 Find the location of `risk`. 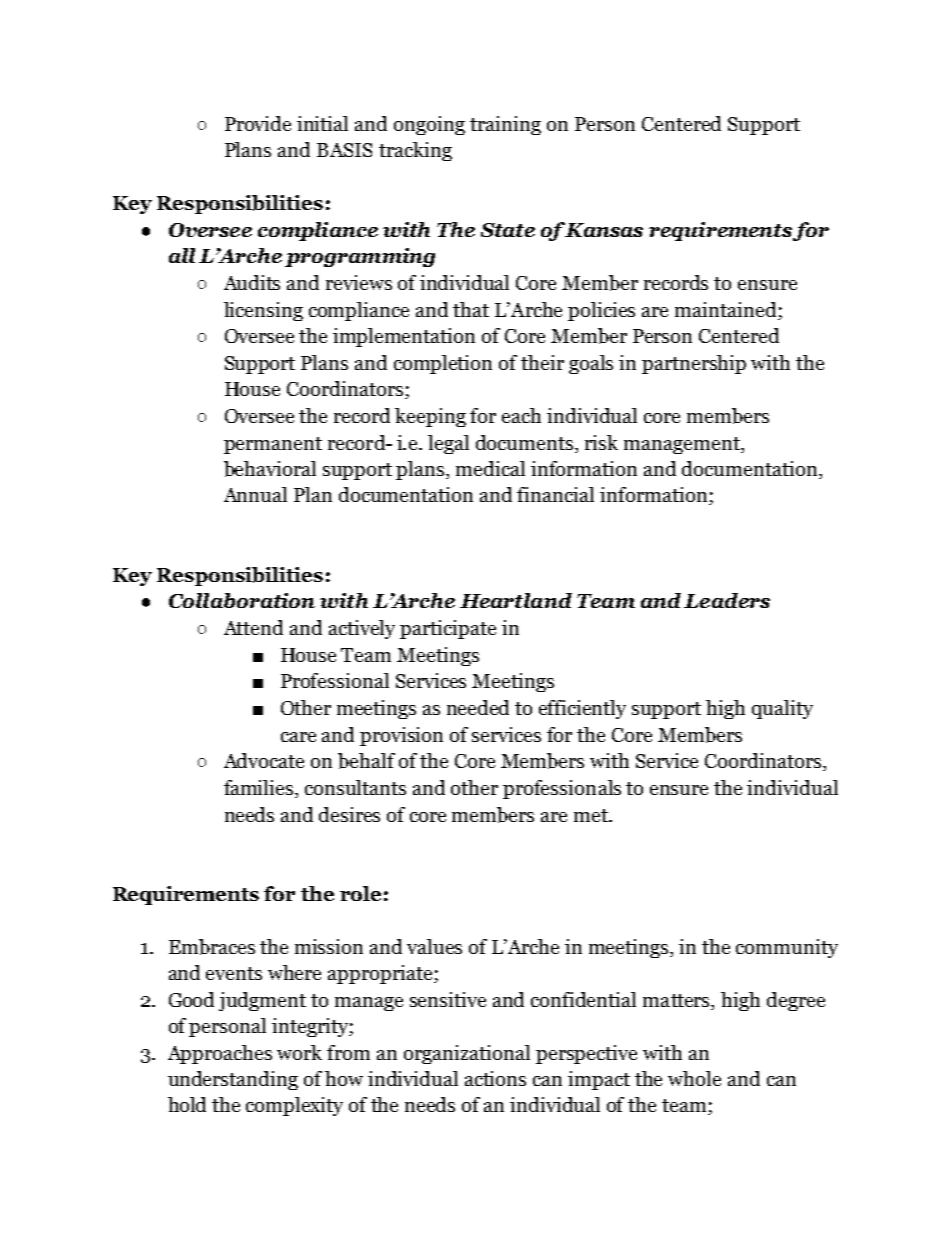

risk is located at coordinates (601, 442).
